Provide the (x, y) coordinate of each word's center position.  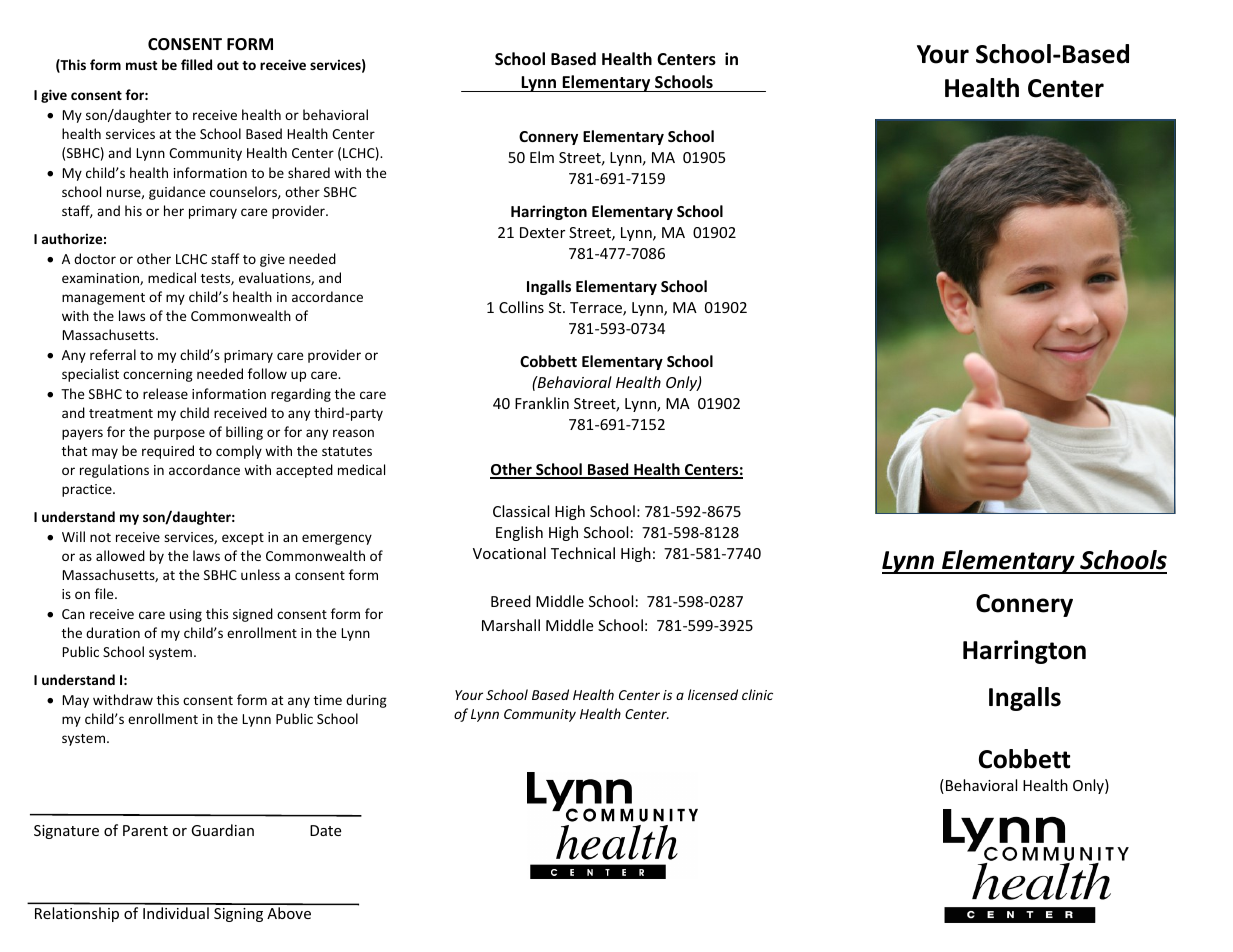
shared (309, 172)
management (103, 299)
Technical (583, 553)
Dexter (542, 232)
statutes (347, 451)
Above (289, 913)
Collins (521, 307)
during (366, 701)
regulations (114, 471)
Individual (176, 913)
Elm (542, 157)
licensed (713, 694)
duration (113, 632)
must (141, 65)
